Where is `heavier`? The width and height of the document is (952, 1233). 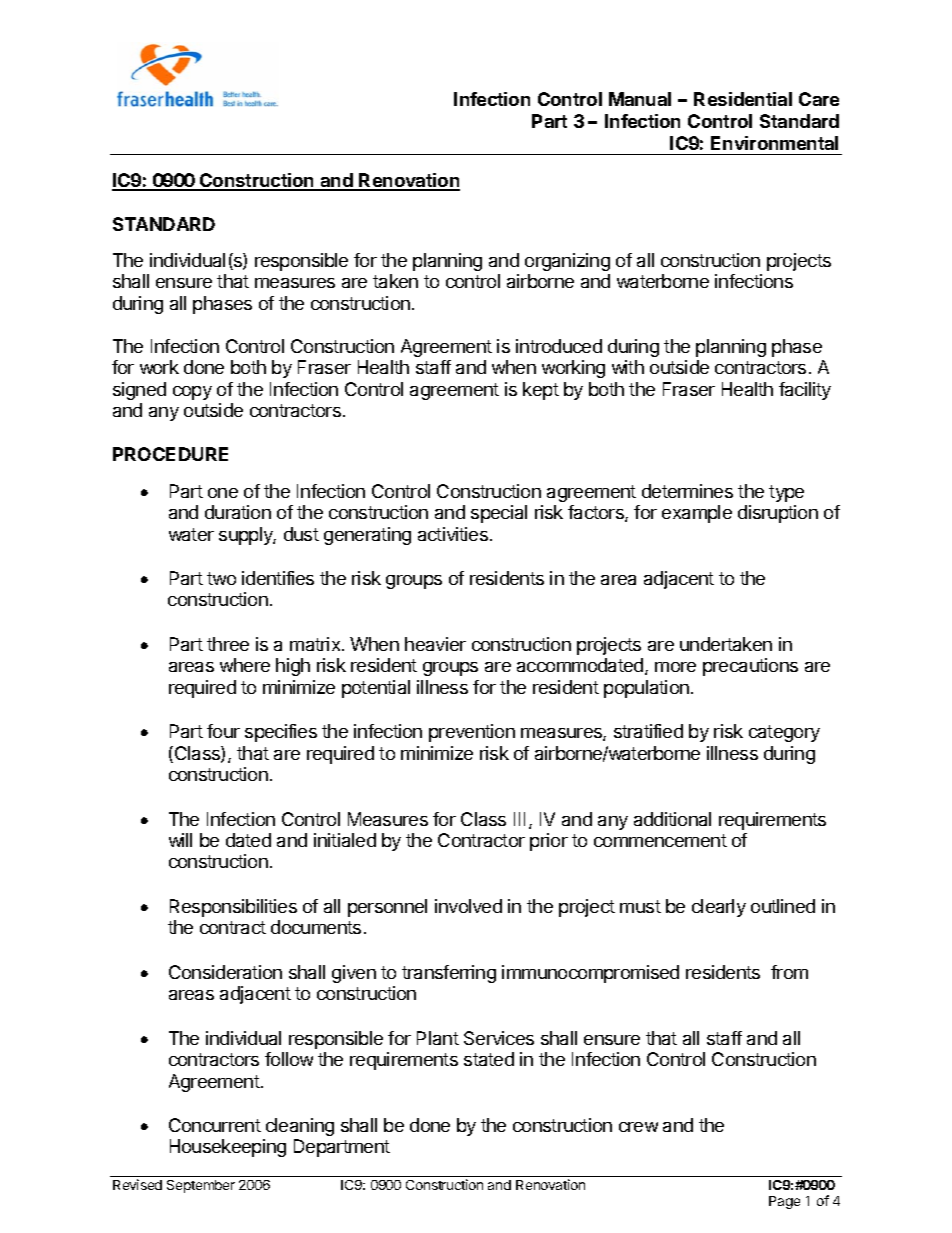 heavier is located at coordinates (435, 644).
